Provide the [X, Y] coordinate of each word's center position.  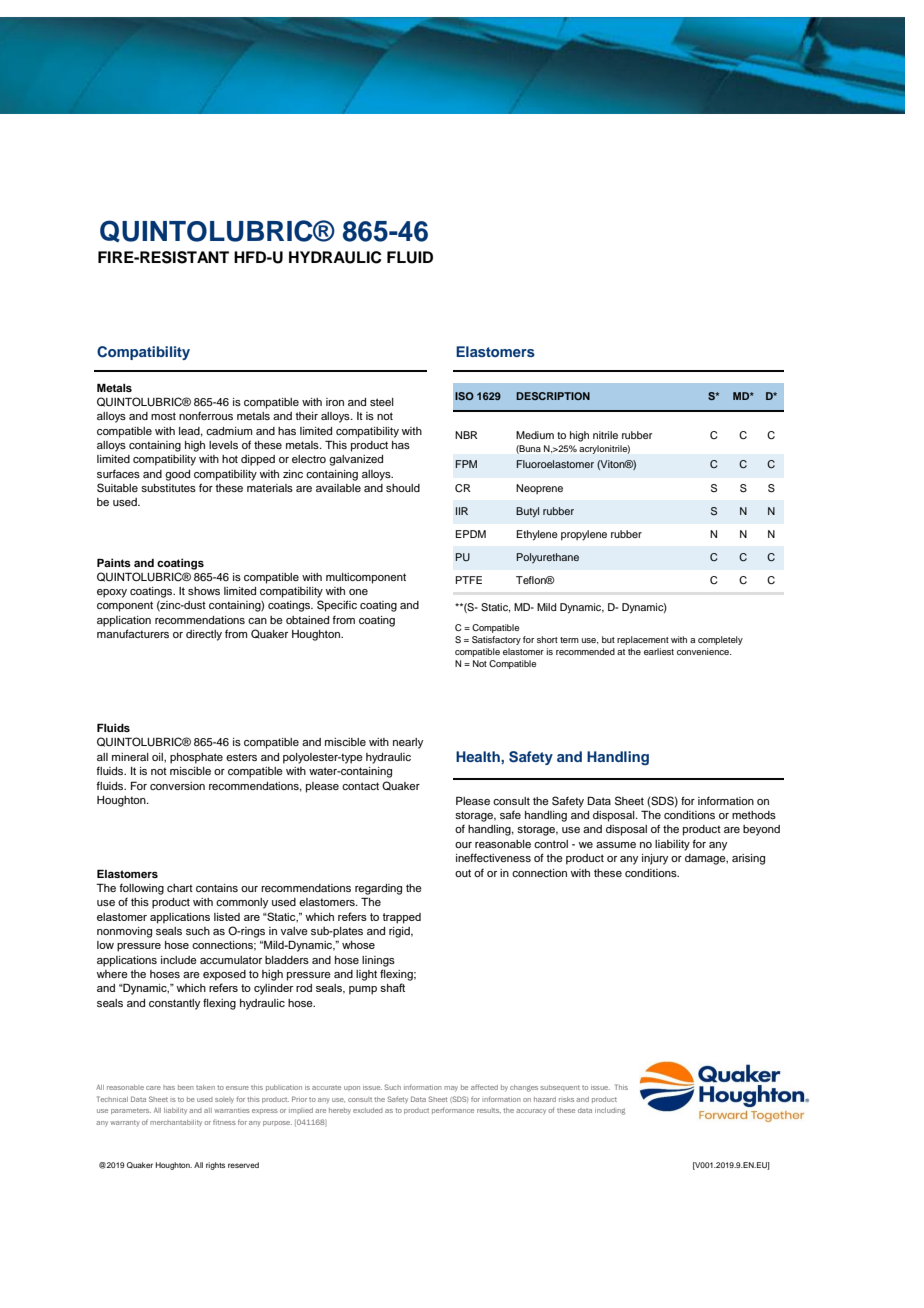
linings [378, 961]
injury [655, 859]
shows [204, 591]
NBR [466, 435]
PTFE [468, 580]
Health [479, 756]
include [179, 960]
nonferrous [206, 415]
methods [754, 815]
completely [720, 640]
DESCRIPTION [553, 396]
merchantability [176, 1123]
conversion [177, 786]
